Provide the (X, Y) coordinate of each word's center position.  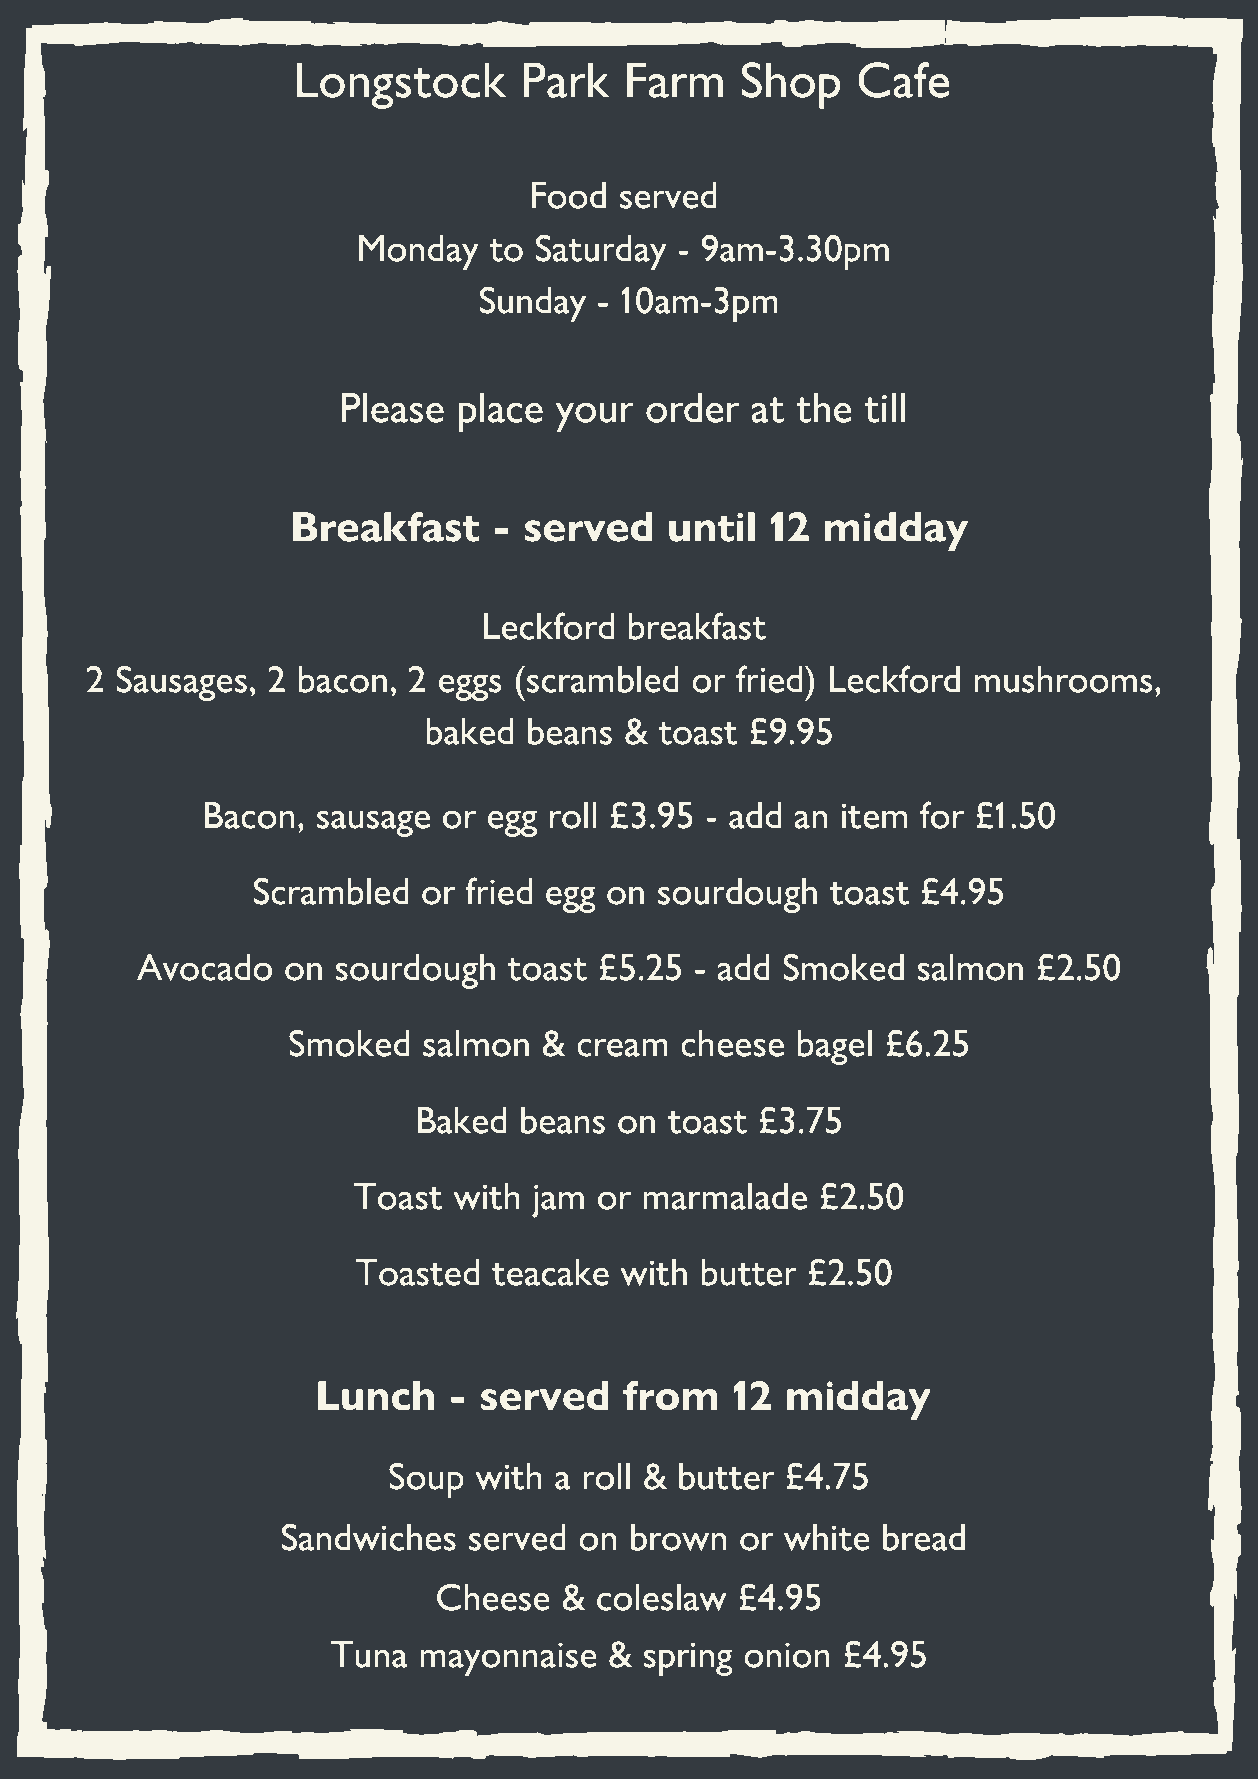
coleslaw (662, 1597)
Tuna (369, 1654)
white (827, 1537)
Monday (419, 252)
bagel (835, 1047)
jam (558, 1201)
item (874, 816)
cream (622, 1047)
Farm (675, 80)
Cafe (903, 80)
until (712, 527)
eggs (470, 687)
